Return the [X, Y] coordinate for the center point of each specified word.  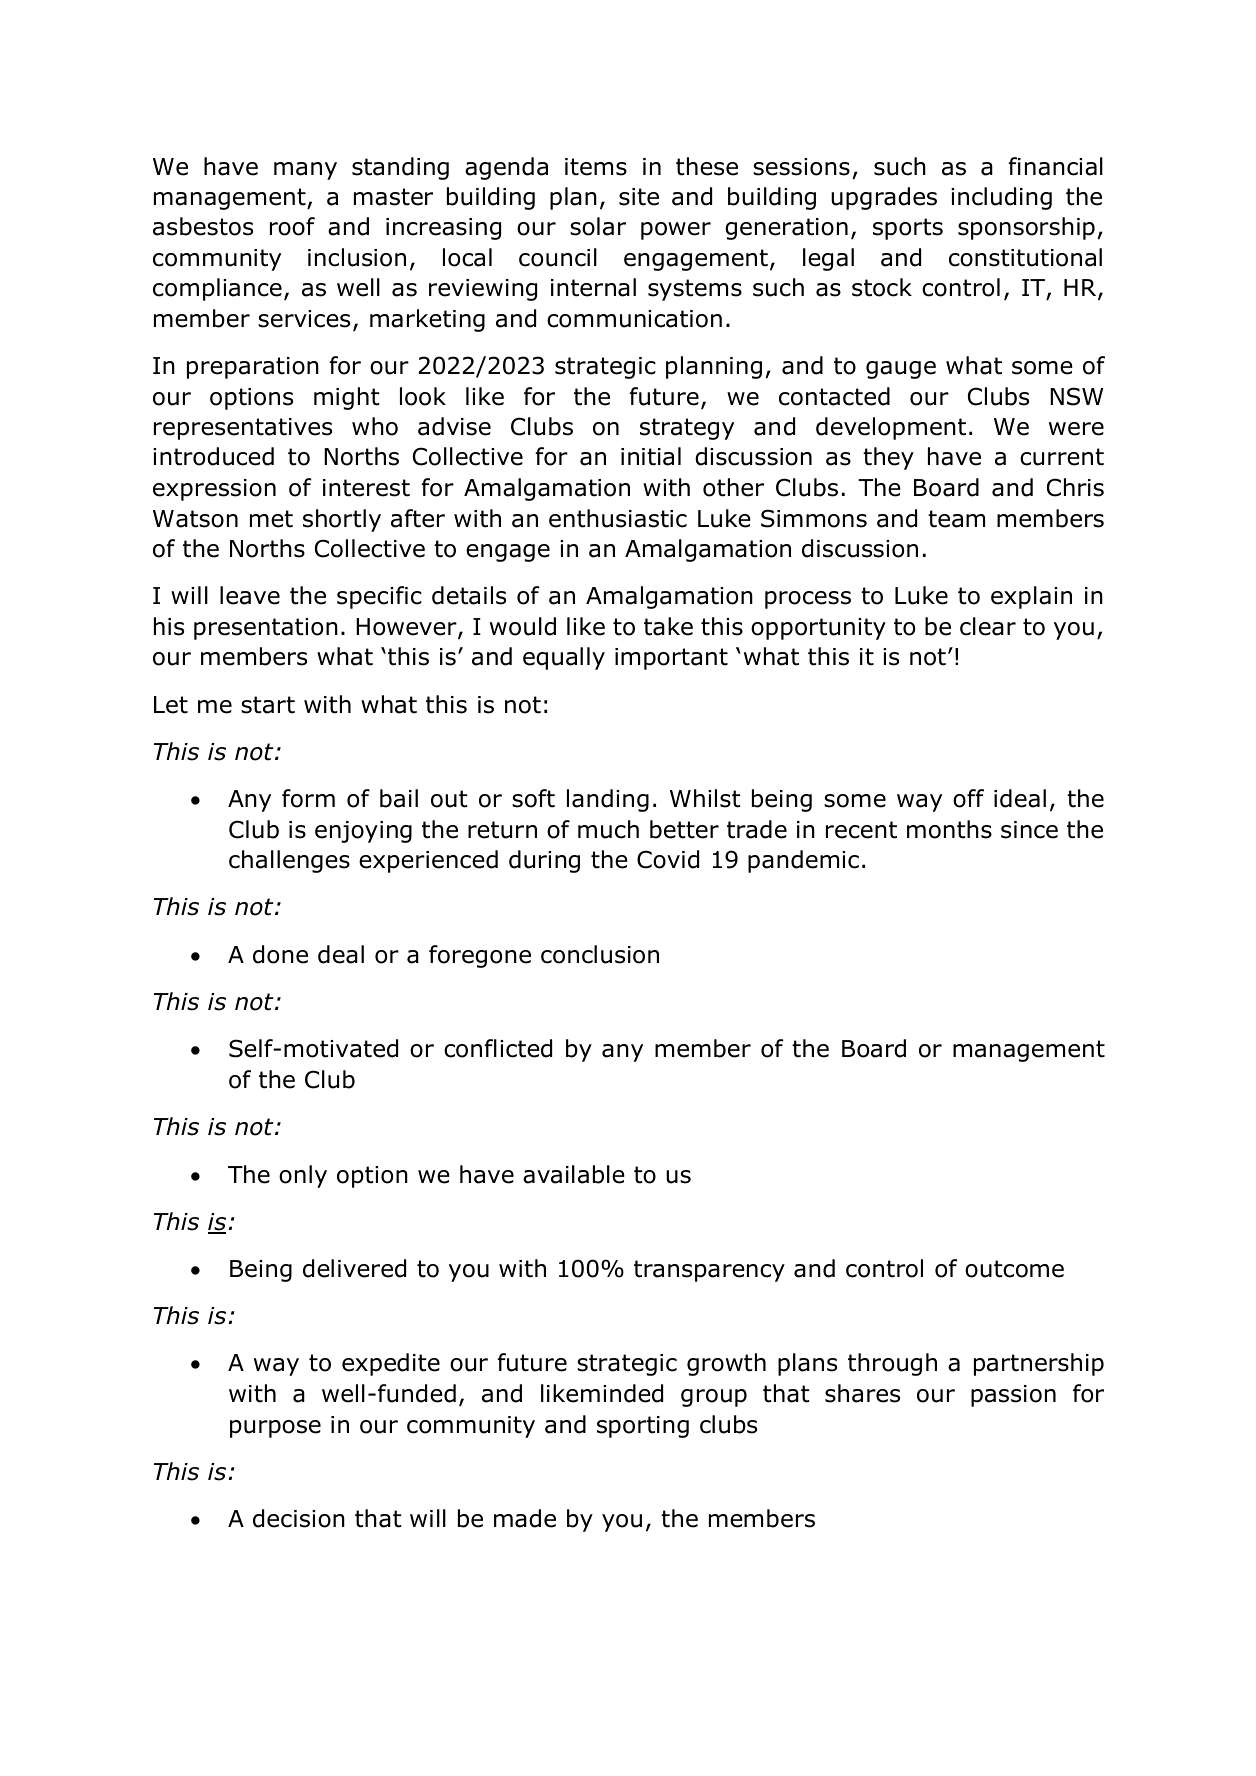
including [1001, 198]
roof [292, 226]
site [639, 197]
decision [299, 1518]
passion [1013, 1396]
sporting [643, 1427]
